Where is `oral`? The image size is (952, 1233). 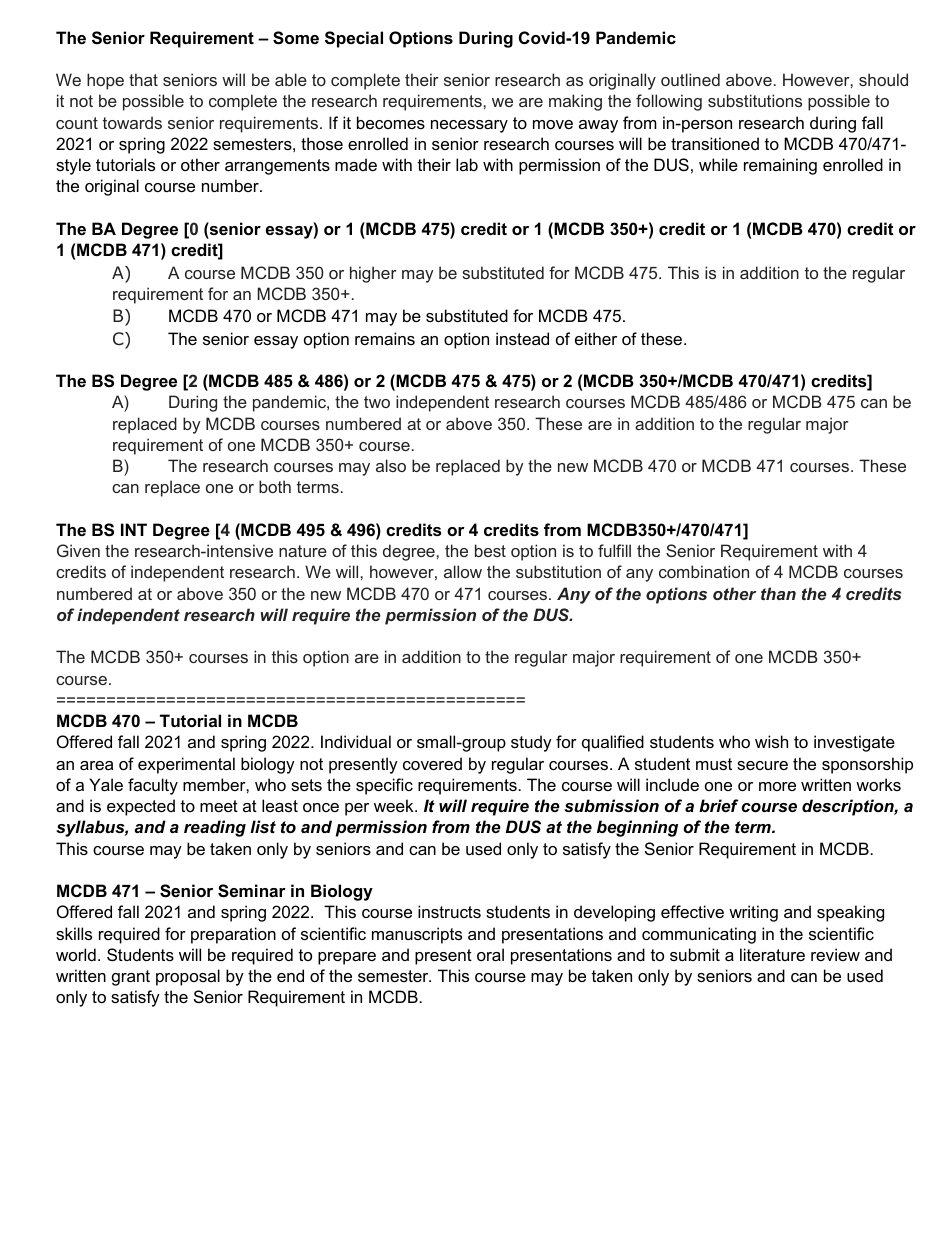 oral is located at coordinates (490, 954).
